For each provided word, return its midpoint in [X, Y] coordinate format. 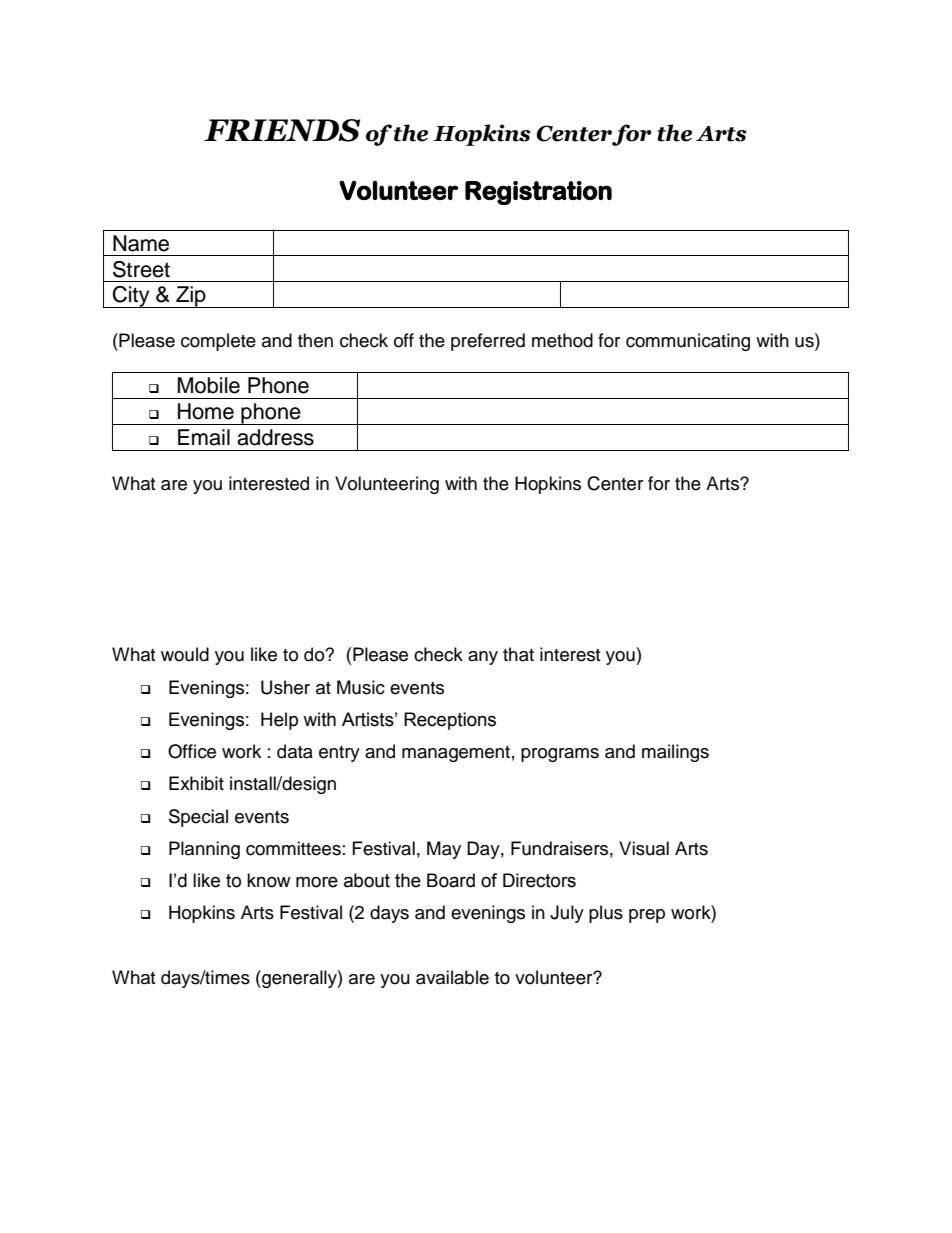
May [444, 850]
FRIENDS [282, 130]
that [518, 654]
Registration [538, 193]
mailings [675, 753]
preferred [488, 342]
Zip [191, 297]
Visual [644, 848]
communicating [688, 342]
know [269, 880]
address [275, 437]
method [562, 340]
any [483, 658]
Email [204, 437]
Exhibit [196, 783]
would [185, 654]
